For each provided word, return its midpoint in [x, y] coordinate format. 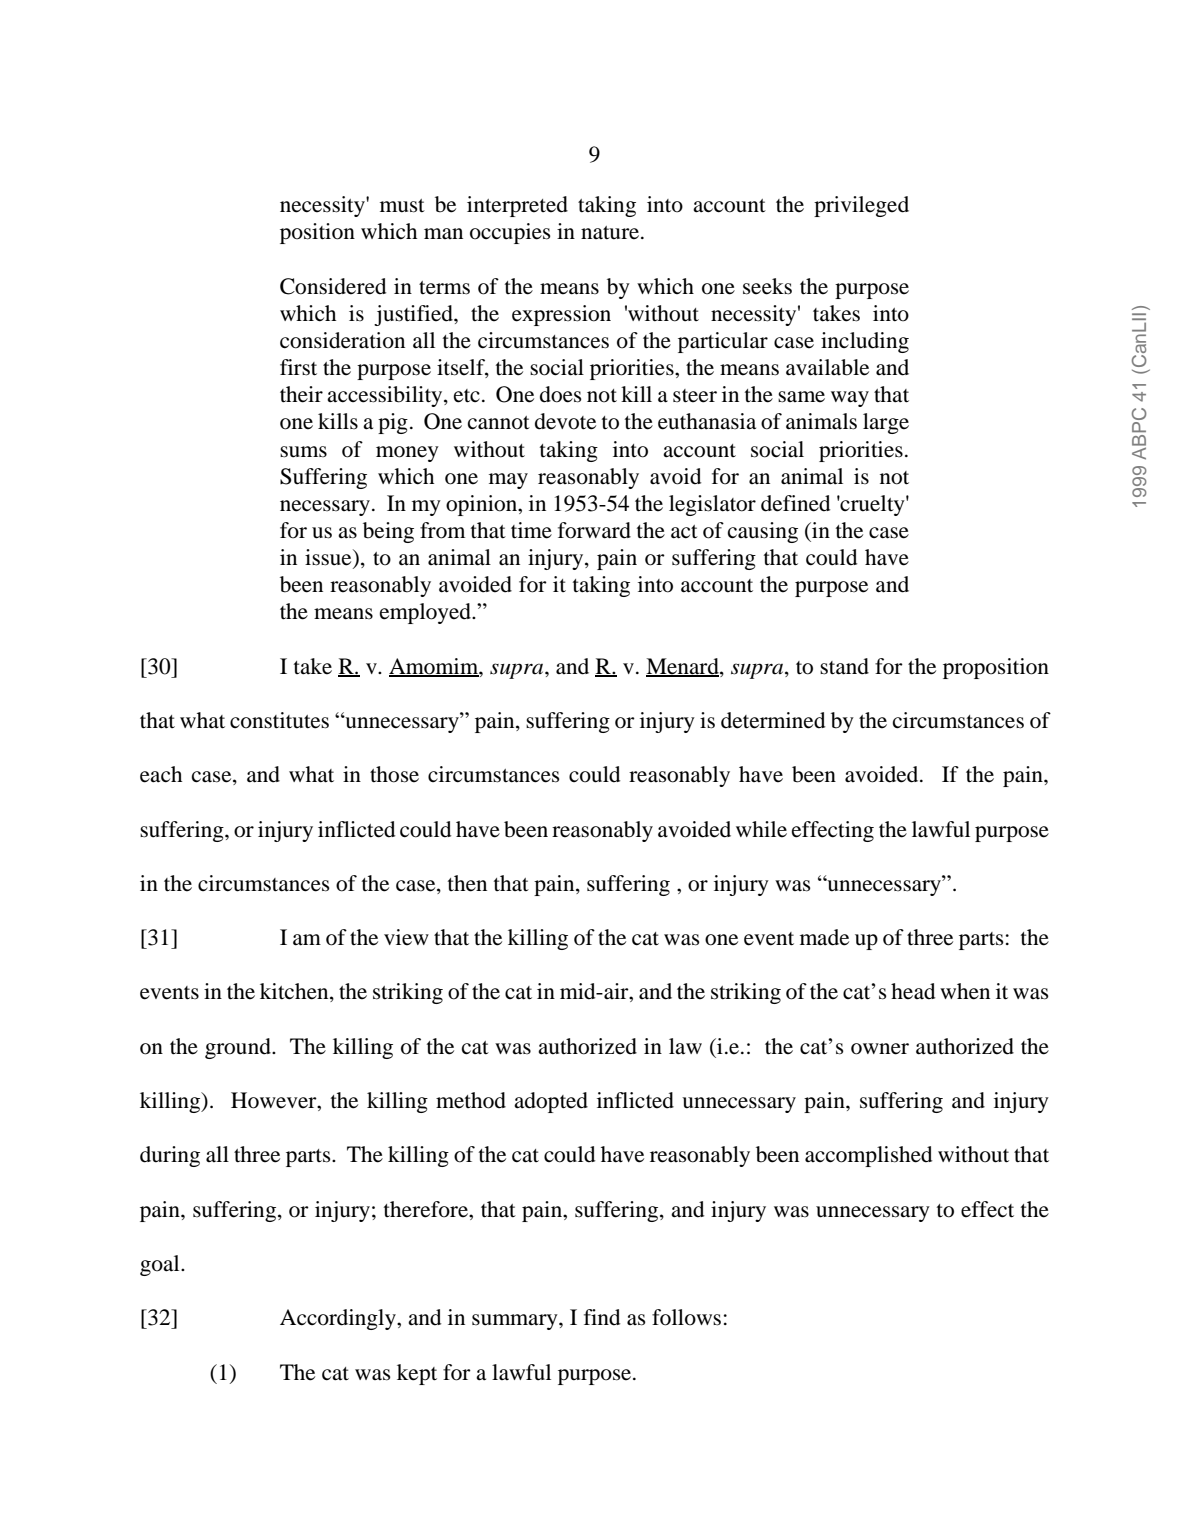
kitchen [295, 992]
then [467, 883]
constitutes [279, 720]
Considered [333, 286]
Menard [683, 667]
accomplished [868, 1156]
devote [565, 421]
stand [844, 666]
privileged [861, 206]
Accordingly [339, 1319]
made [824, 937]
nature [610, 233]
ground [239, 1048]
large [886, 423]
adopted [551, 1102]
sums [303, 452]
